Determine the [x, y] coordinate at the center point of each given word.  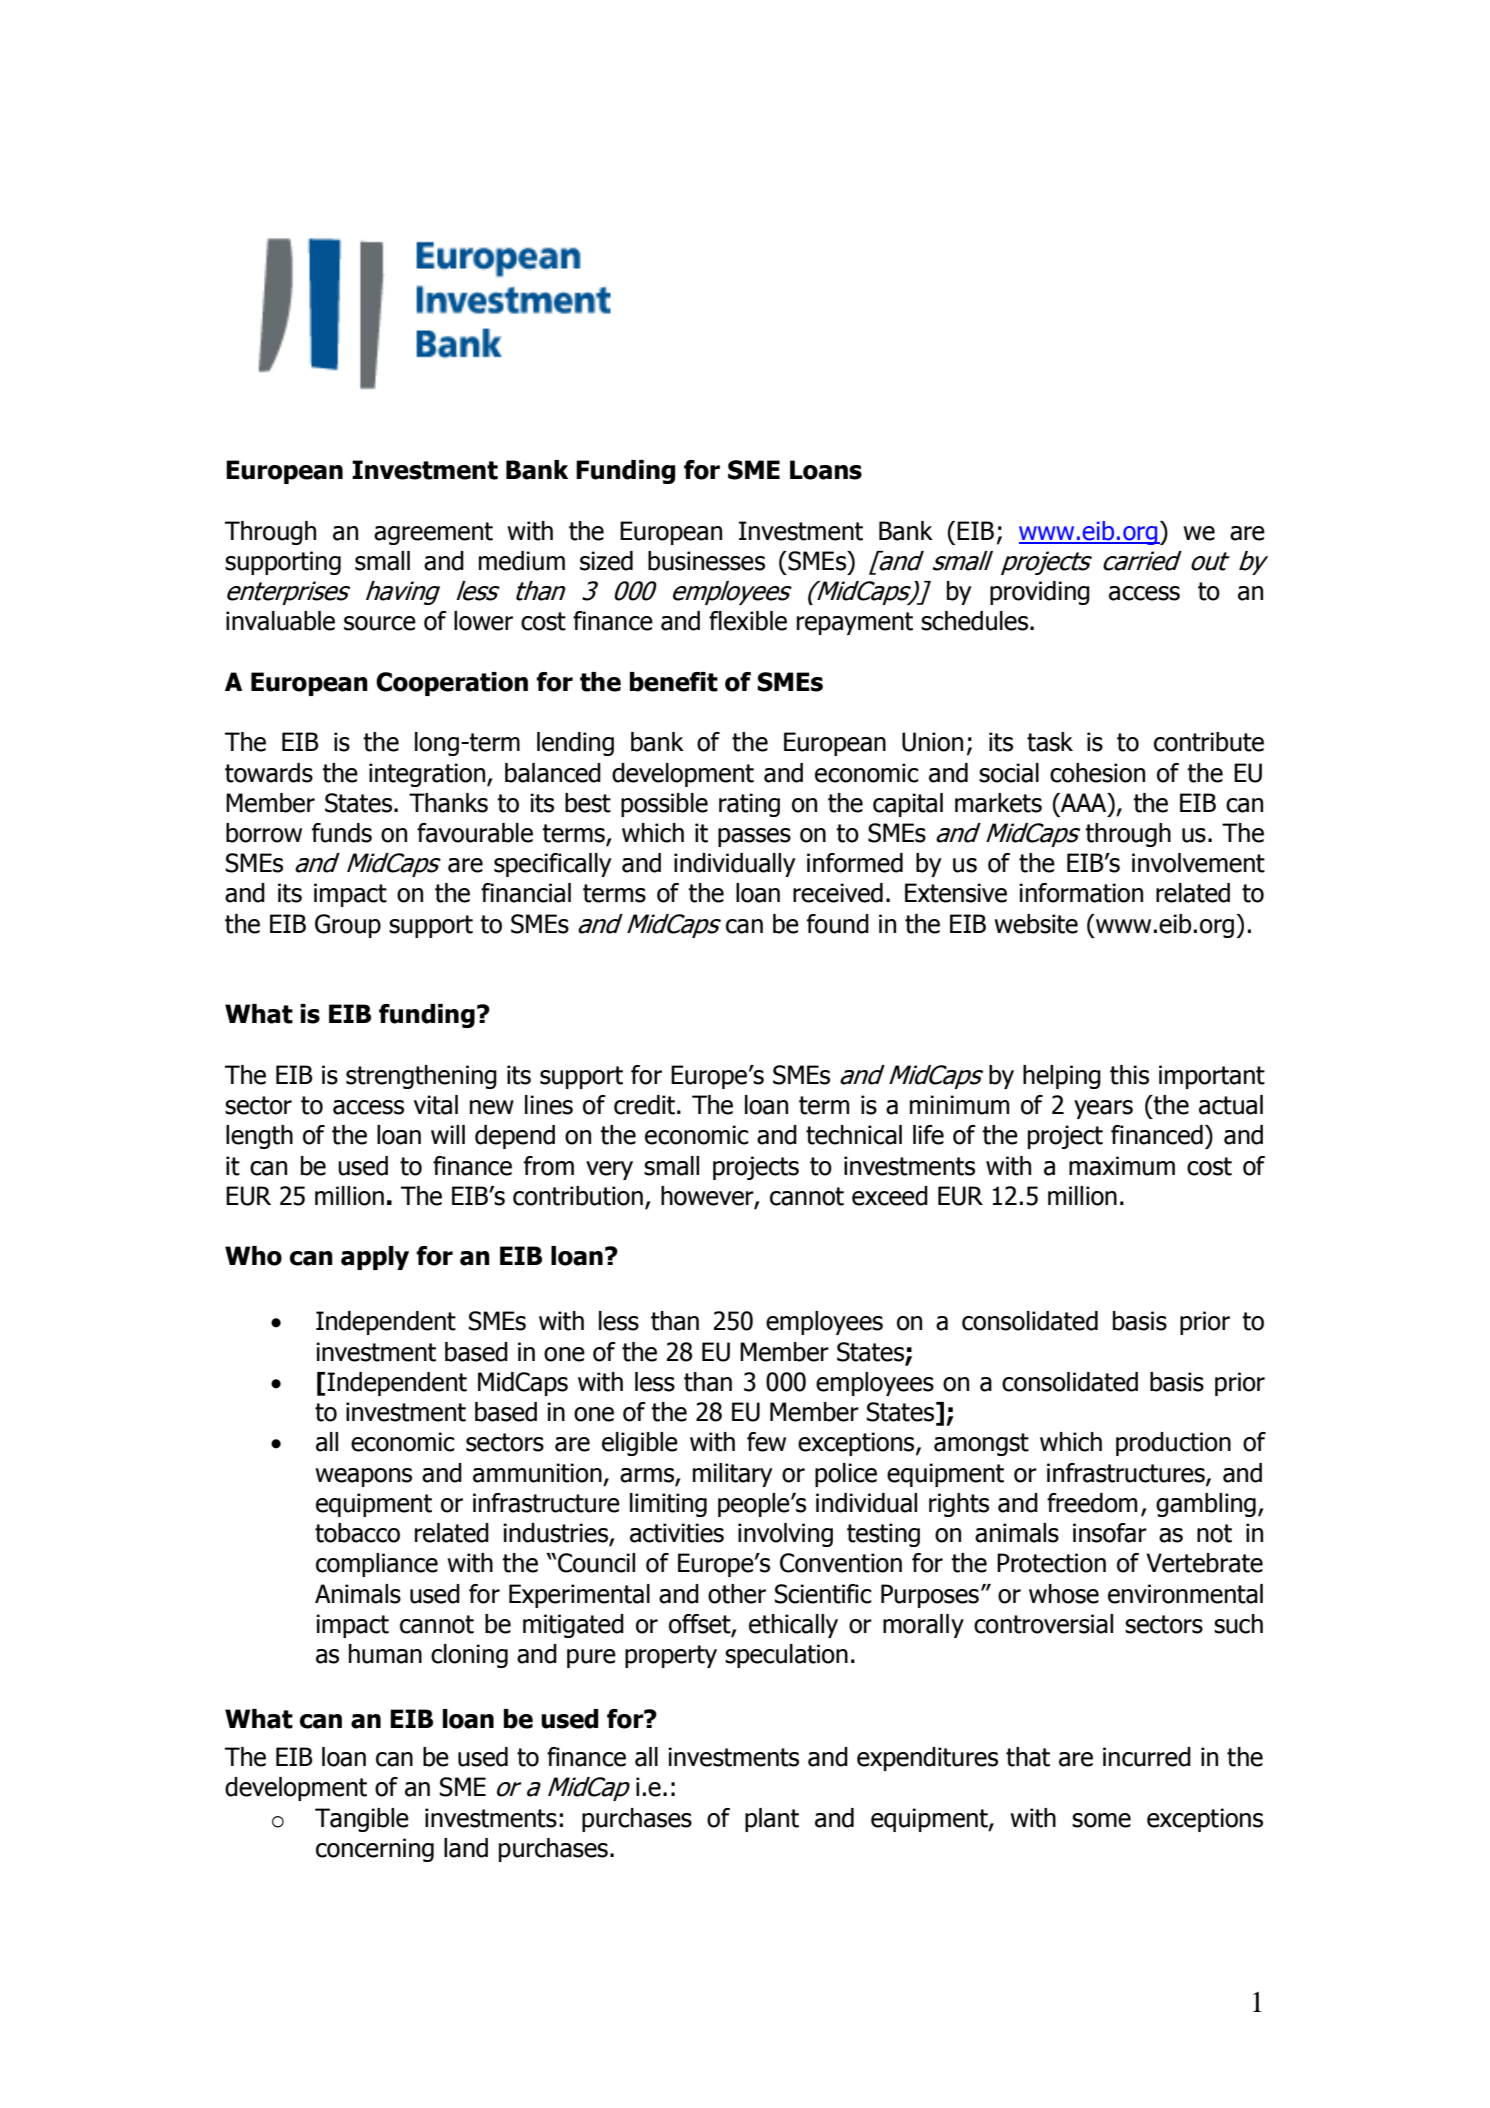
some [1101, 1820]
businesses [706, 561]
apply [375, 1258]
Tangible [362, 1820]
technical [854, 1135]
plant [772, 1820]
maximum [1122, 1166]
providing [1040, 593]
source [380, 623]
